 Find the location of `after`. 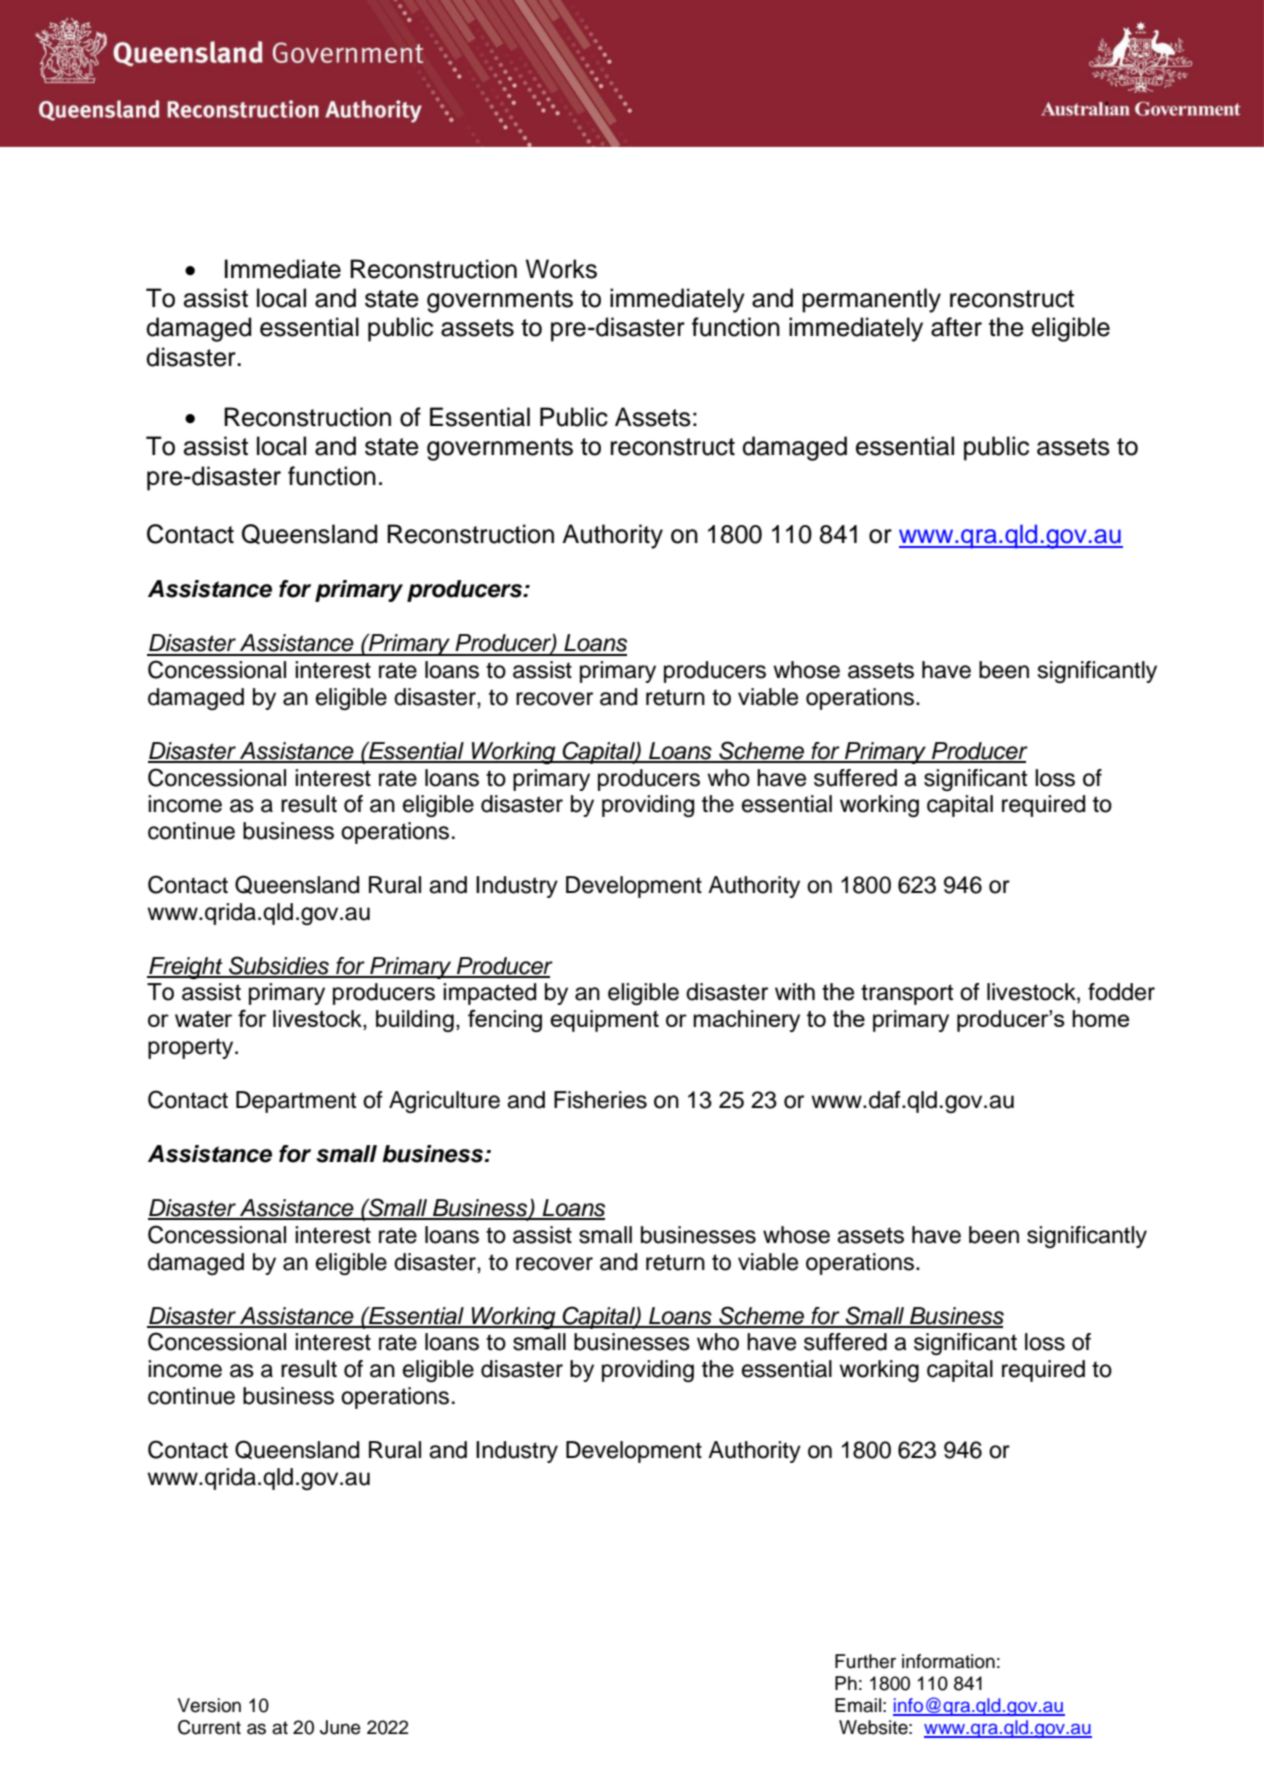

after is located at coordinates (956, 327).
